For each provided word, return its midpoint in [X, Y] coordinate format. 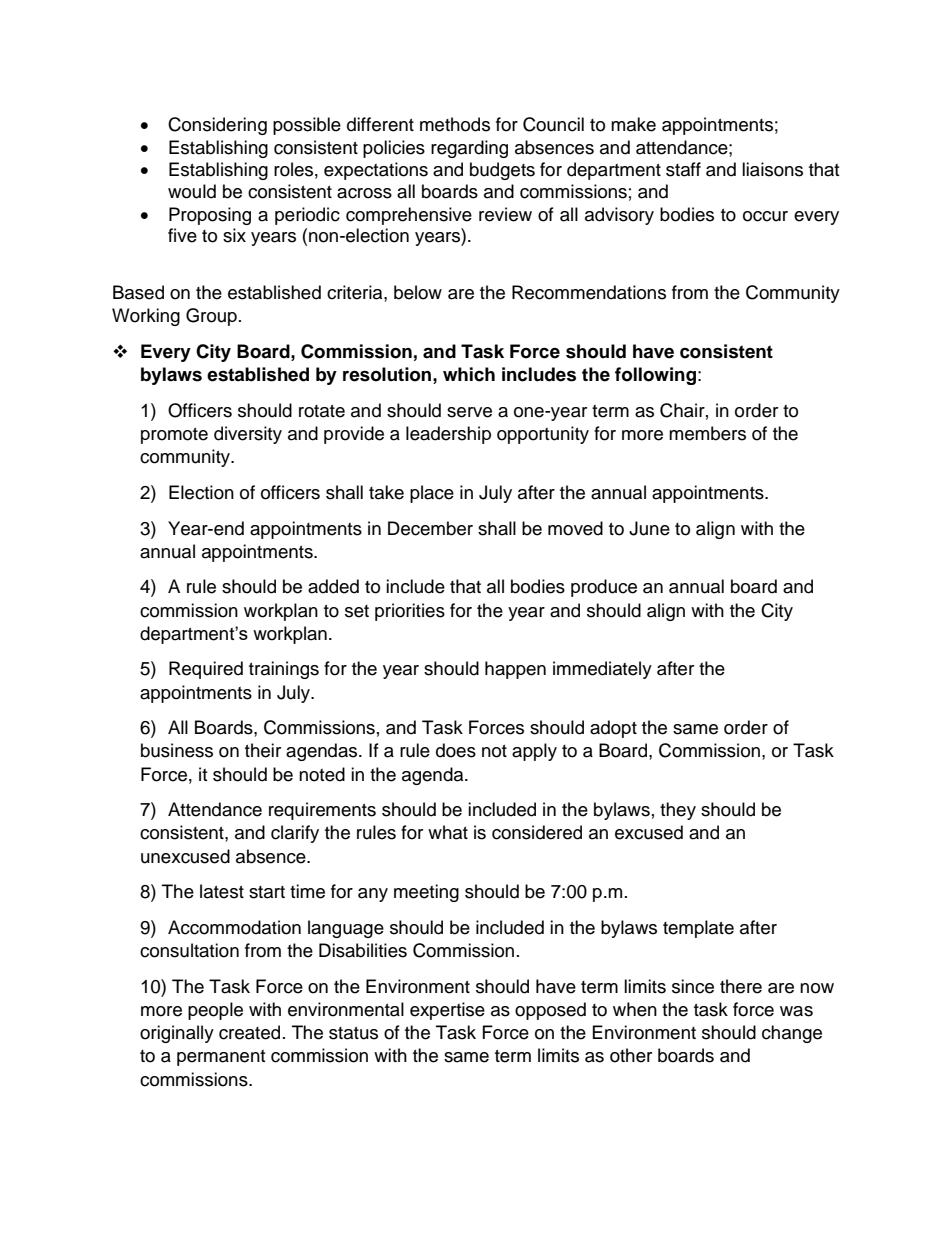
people [215, 1011]
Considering [217, 126]
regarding [469, 149]
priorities [410, 612]
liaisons [772, 169]
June [649, 528]
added [333, 586]
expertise [447, 1011]
